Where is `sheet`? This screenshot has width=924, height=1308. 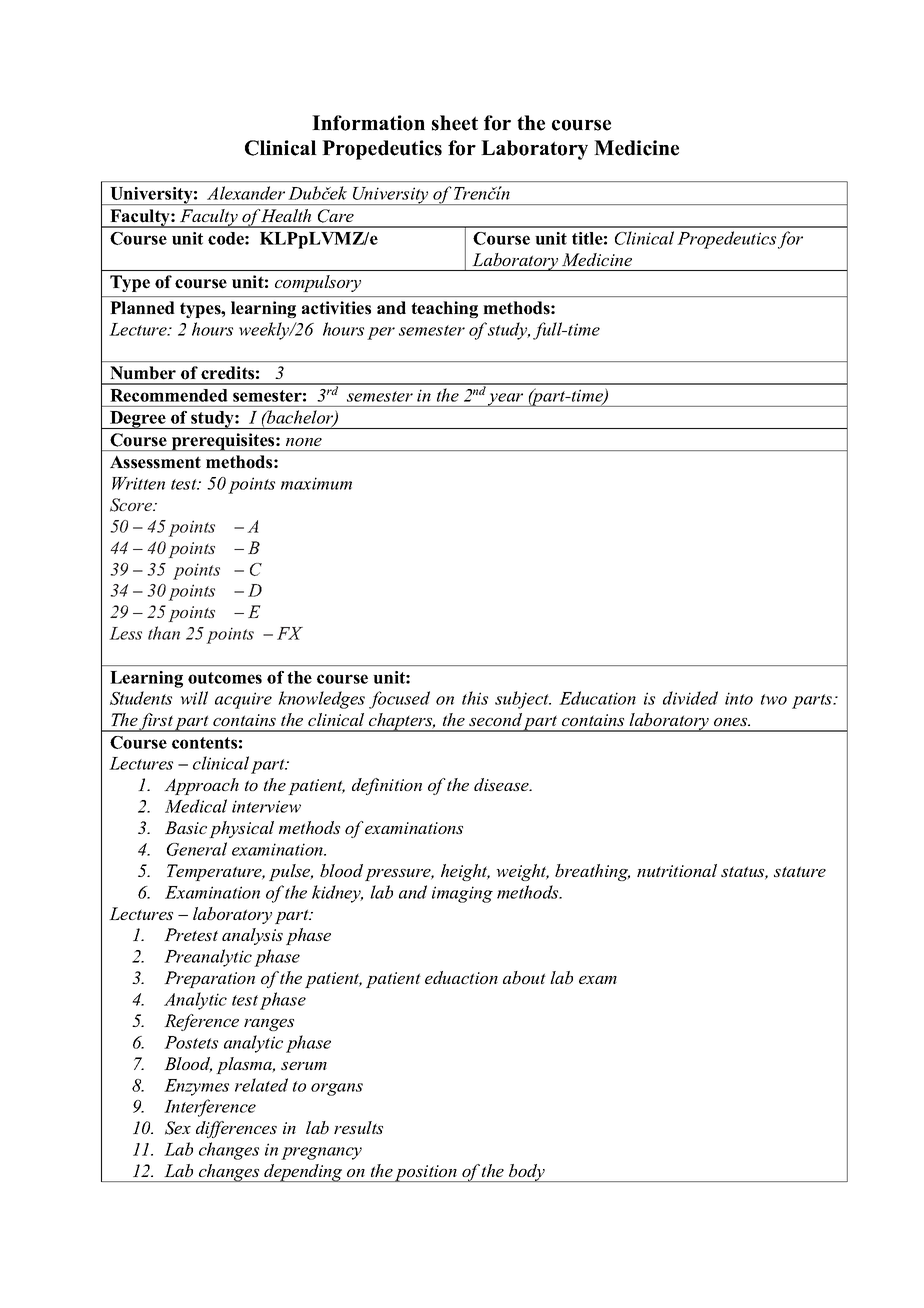 sheet is located at coordinates (455, 123).
